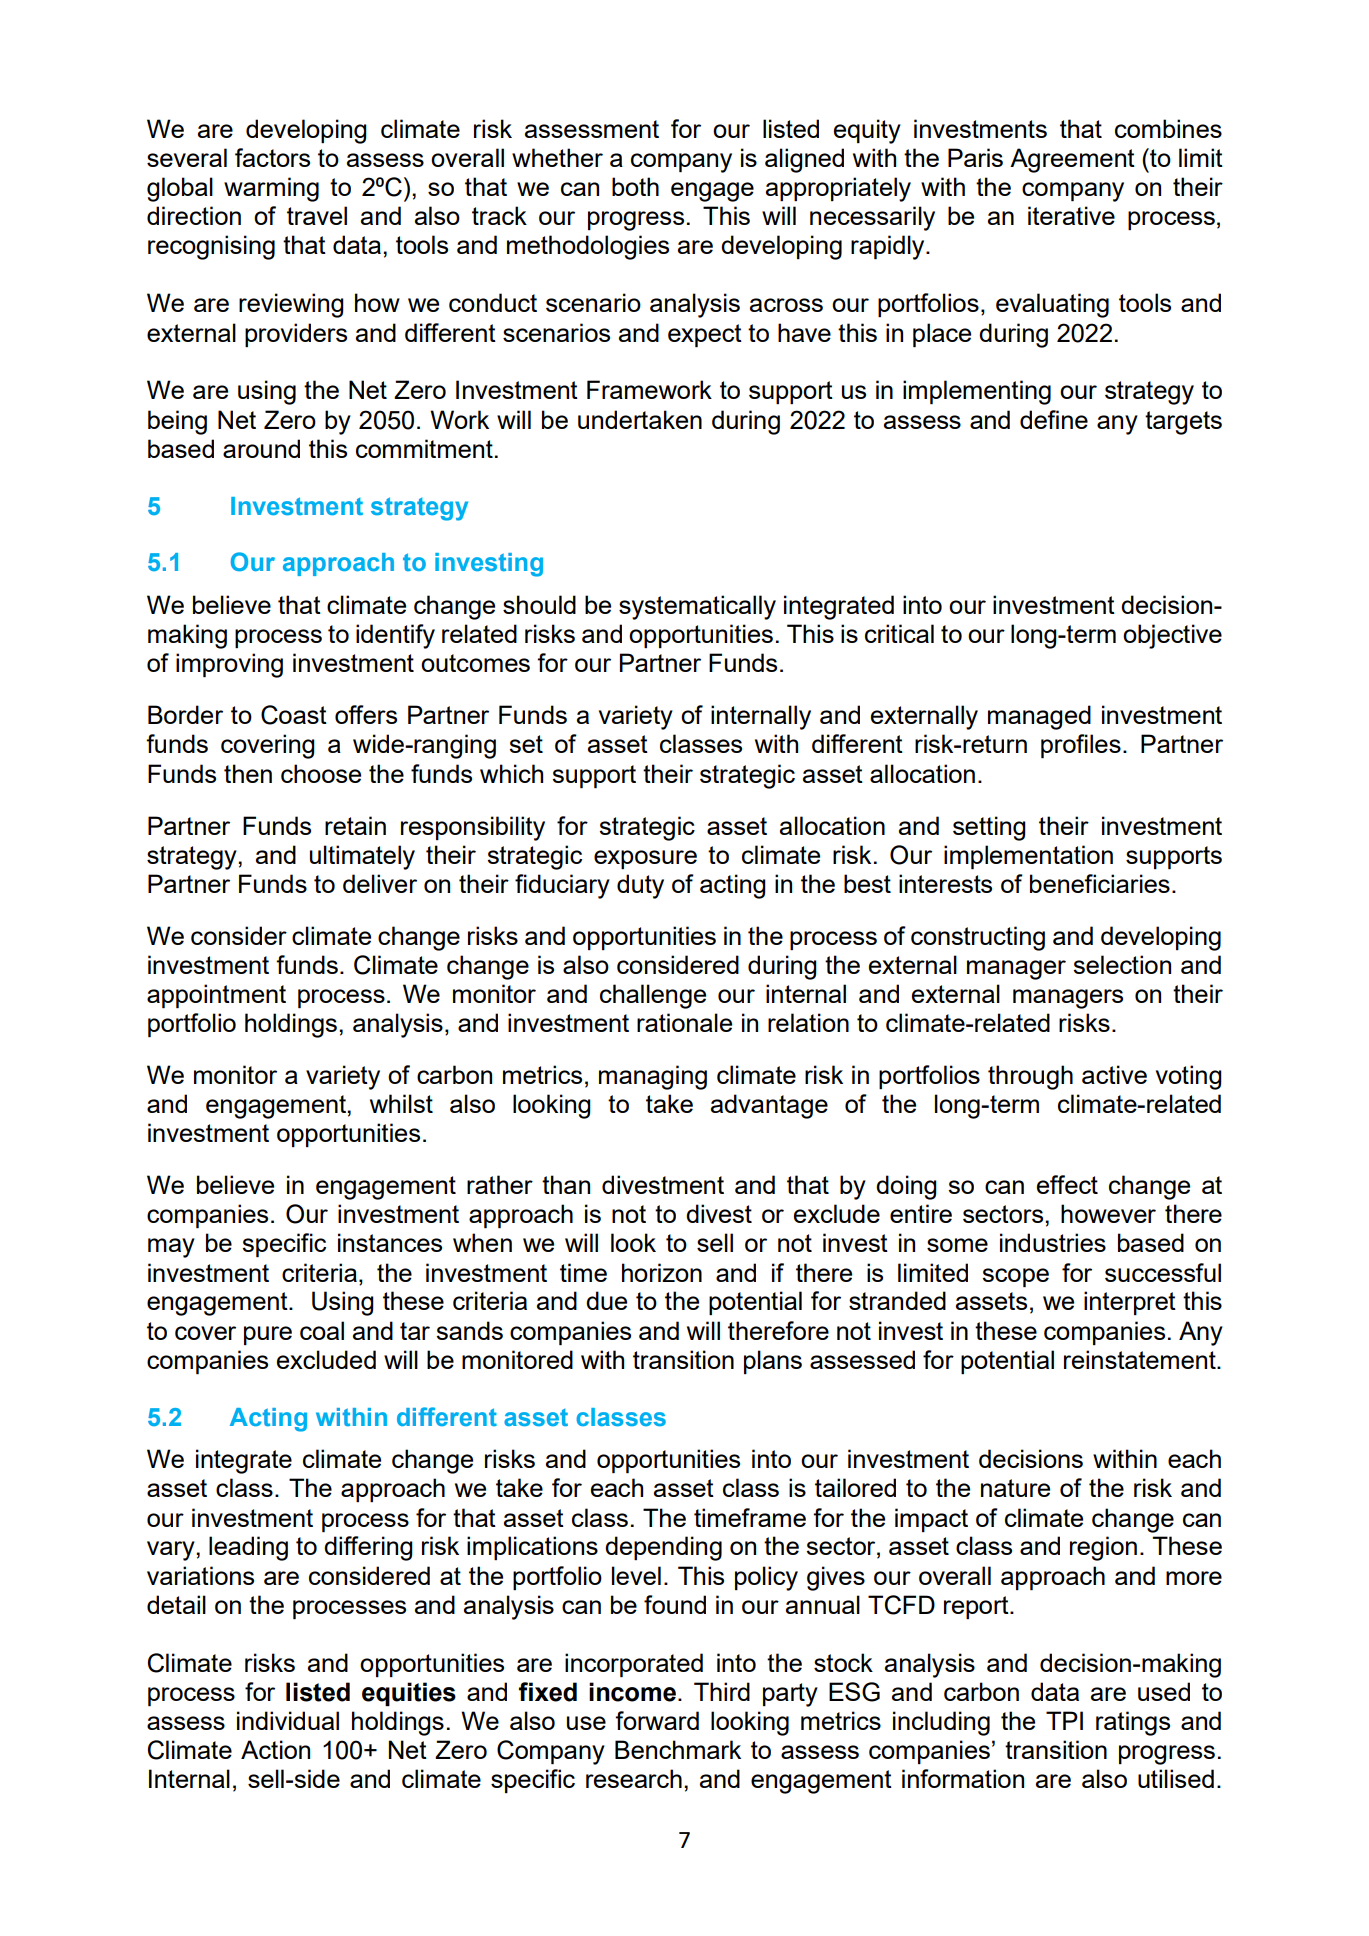 This screenshot has height=1936, width=1369. I want to click on Agreement, so click(1072, 160).
